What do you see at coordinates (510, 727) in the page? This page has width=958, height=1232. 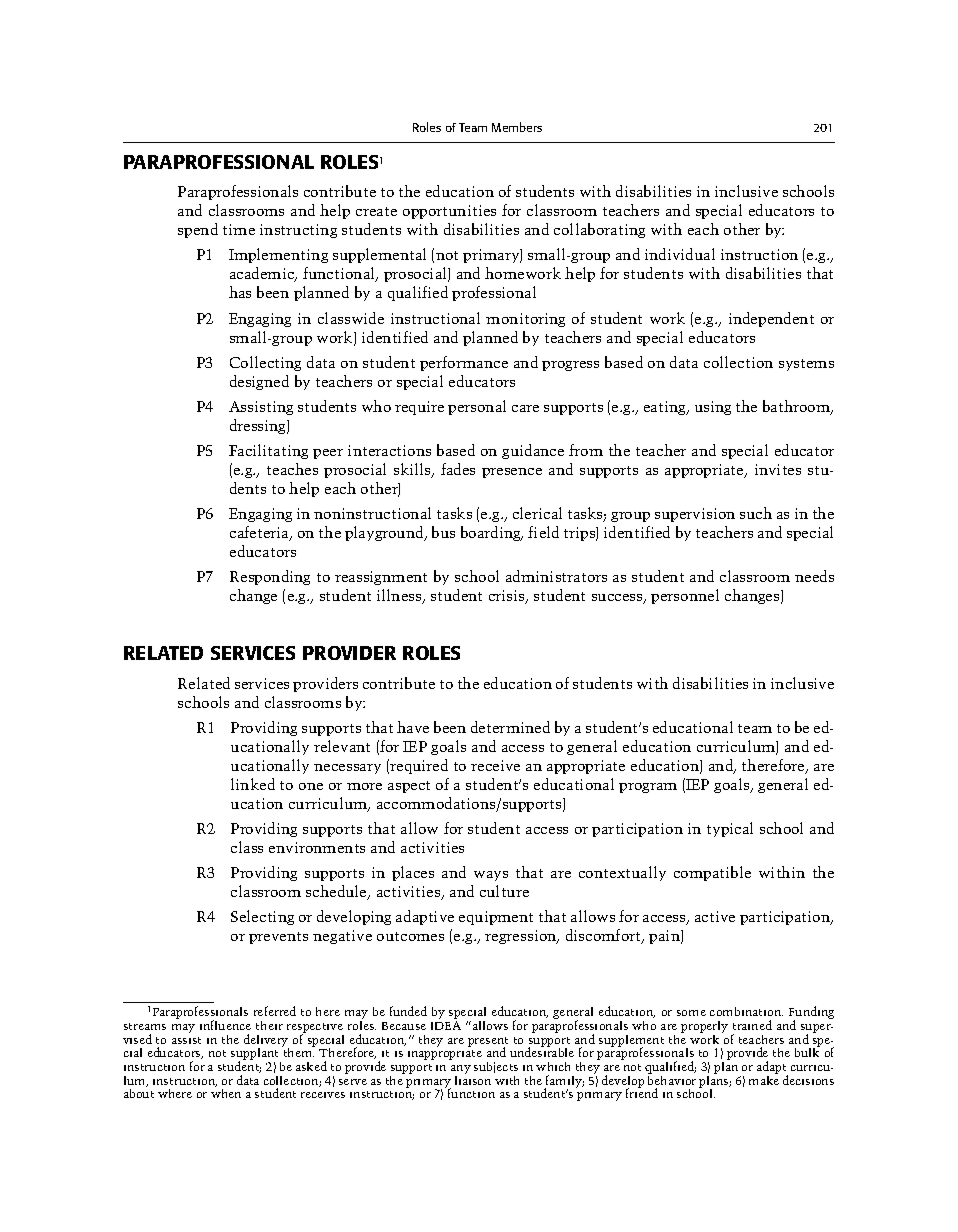 I see `determined` at bounding box center [510, 727].
